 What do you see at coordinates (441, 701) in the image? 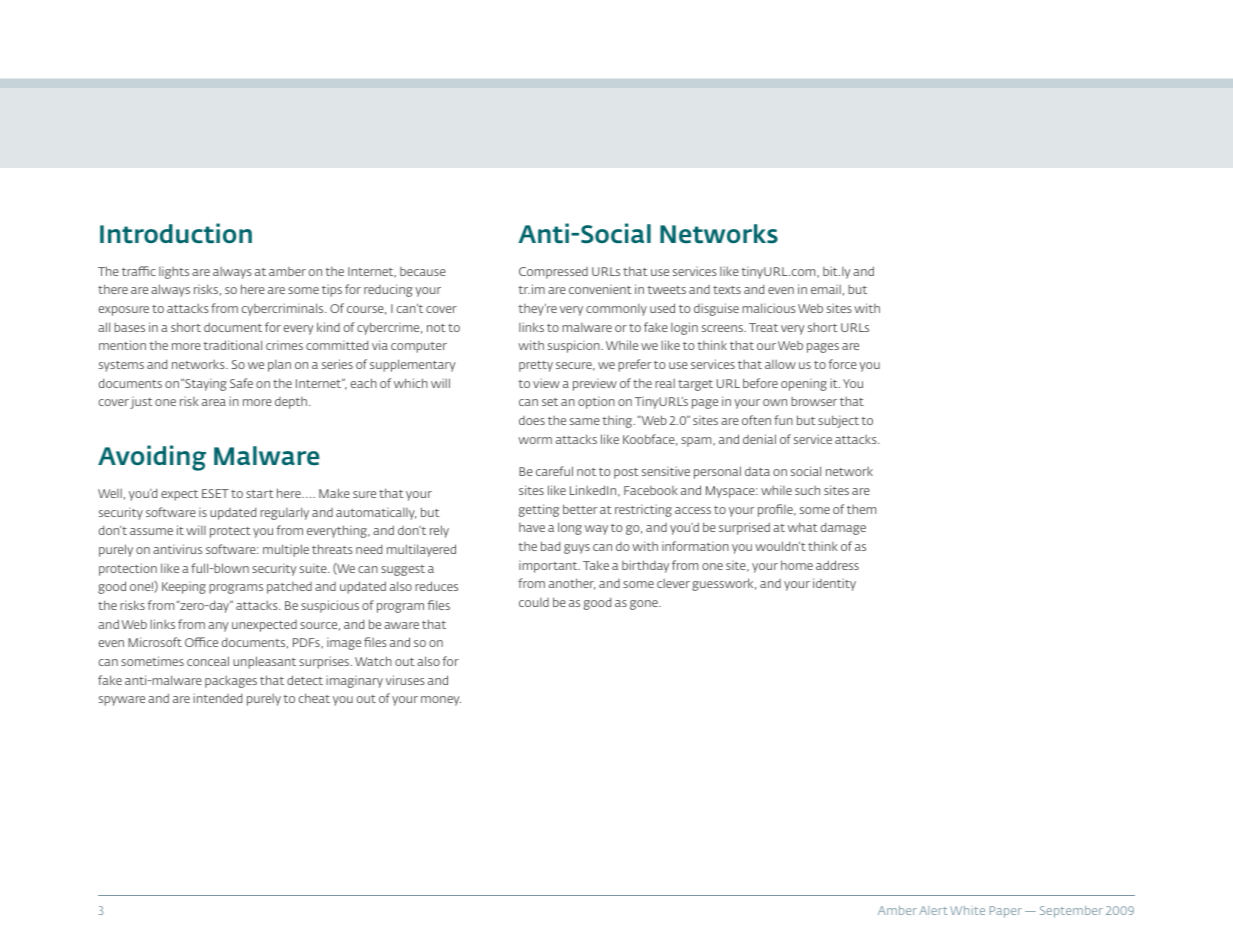
I see `money` at bounding box center [441, 701].
